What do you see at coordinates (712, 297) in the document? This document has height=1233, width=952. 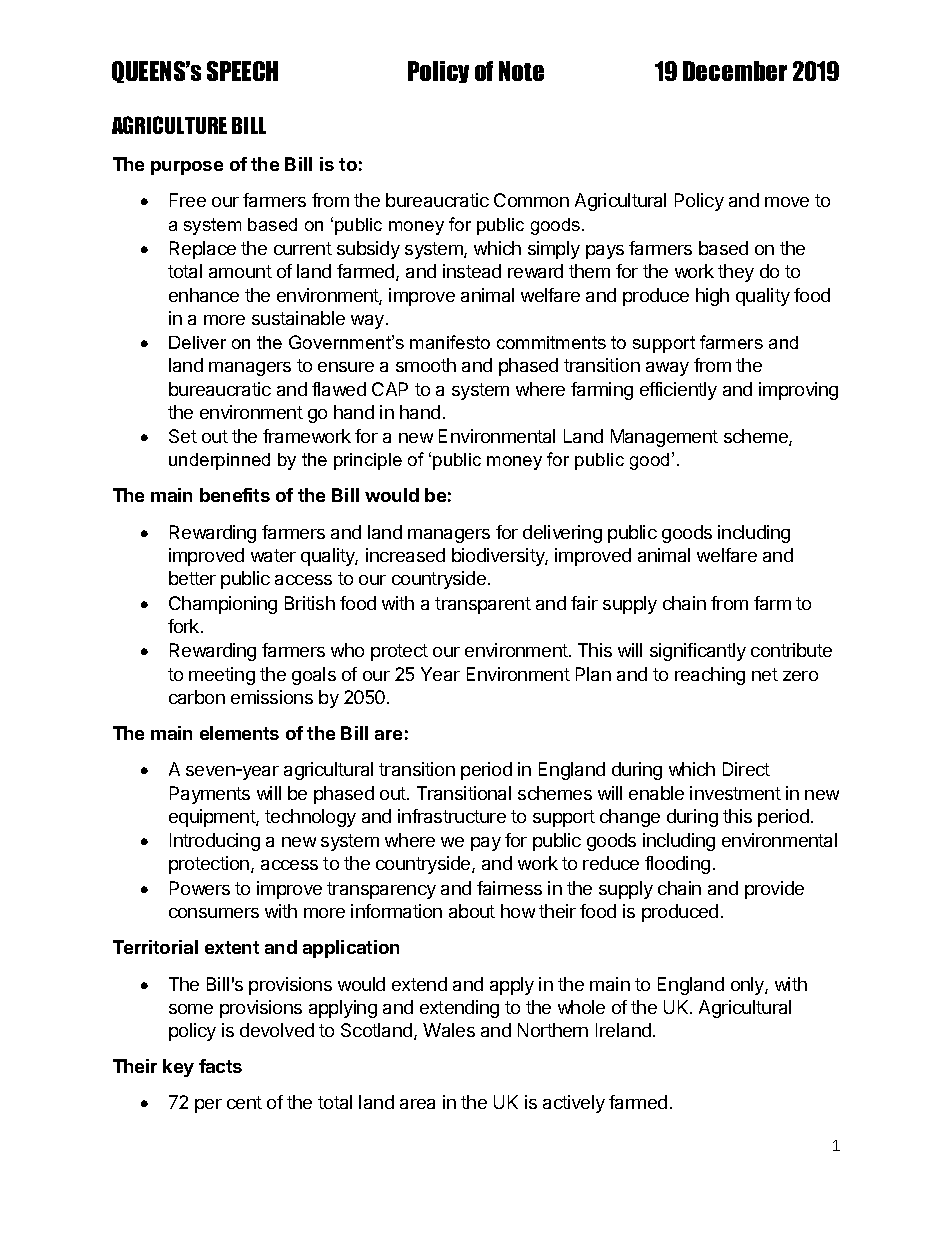 I see `high` at bounding box center [712, 297].
